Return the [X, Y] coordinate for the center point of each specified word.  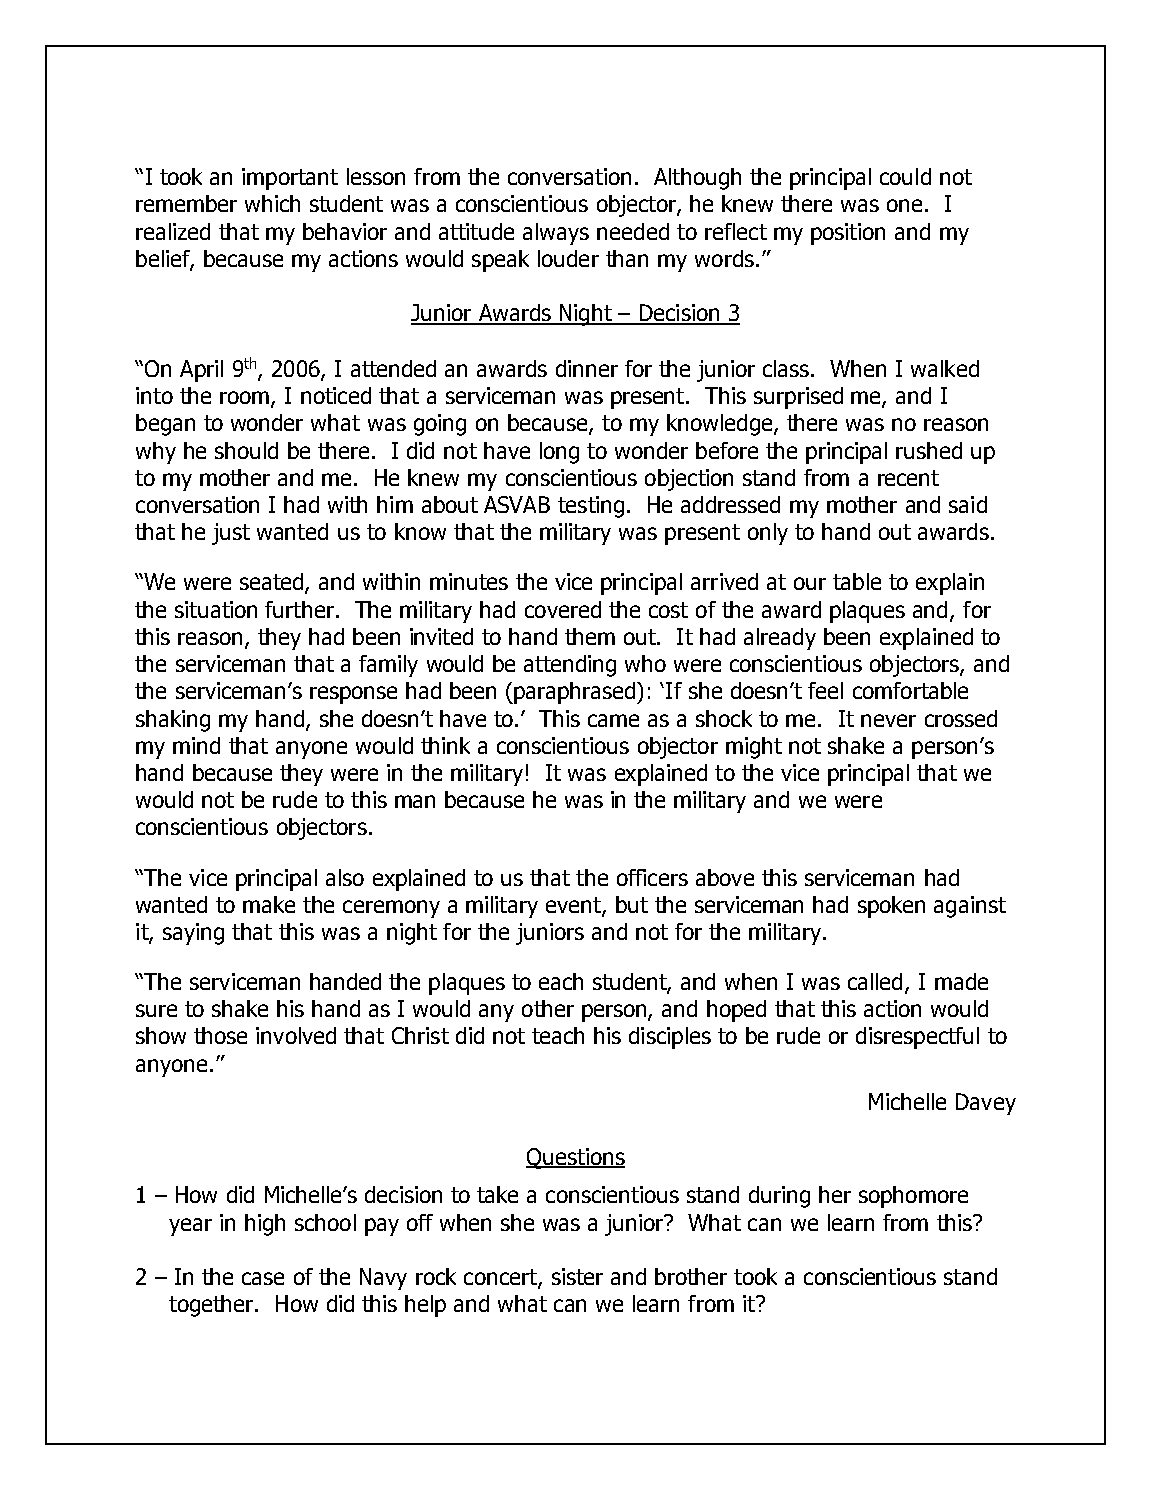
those [220, 1035]
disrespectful [917, 1038]
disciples [670, 1038]
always [556, 234]
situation [216, 609]
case [263, 1278]
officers [652, 877]
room [244, 397]
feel [825, 690]
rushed [929, 450]
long [559, 453]
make [269, 904]
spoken [891, 907]
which [272, 203]
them [590, 636]
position [848, 234]
